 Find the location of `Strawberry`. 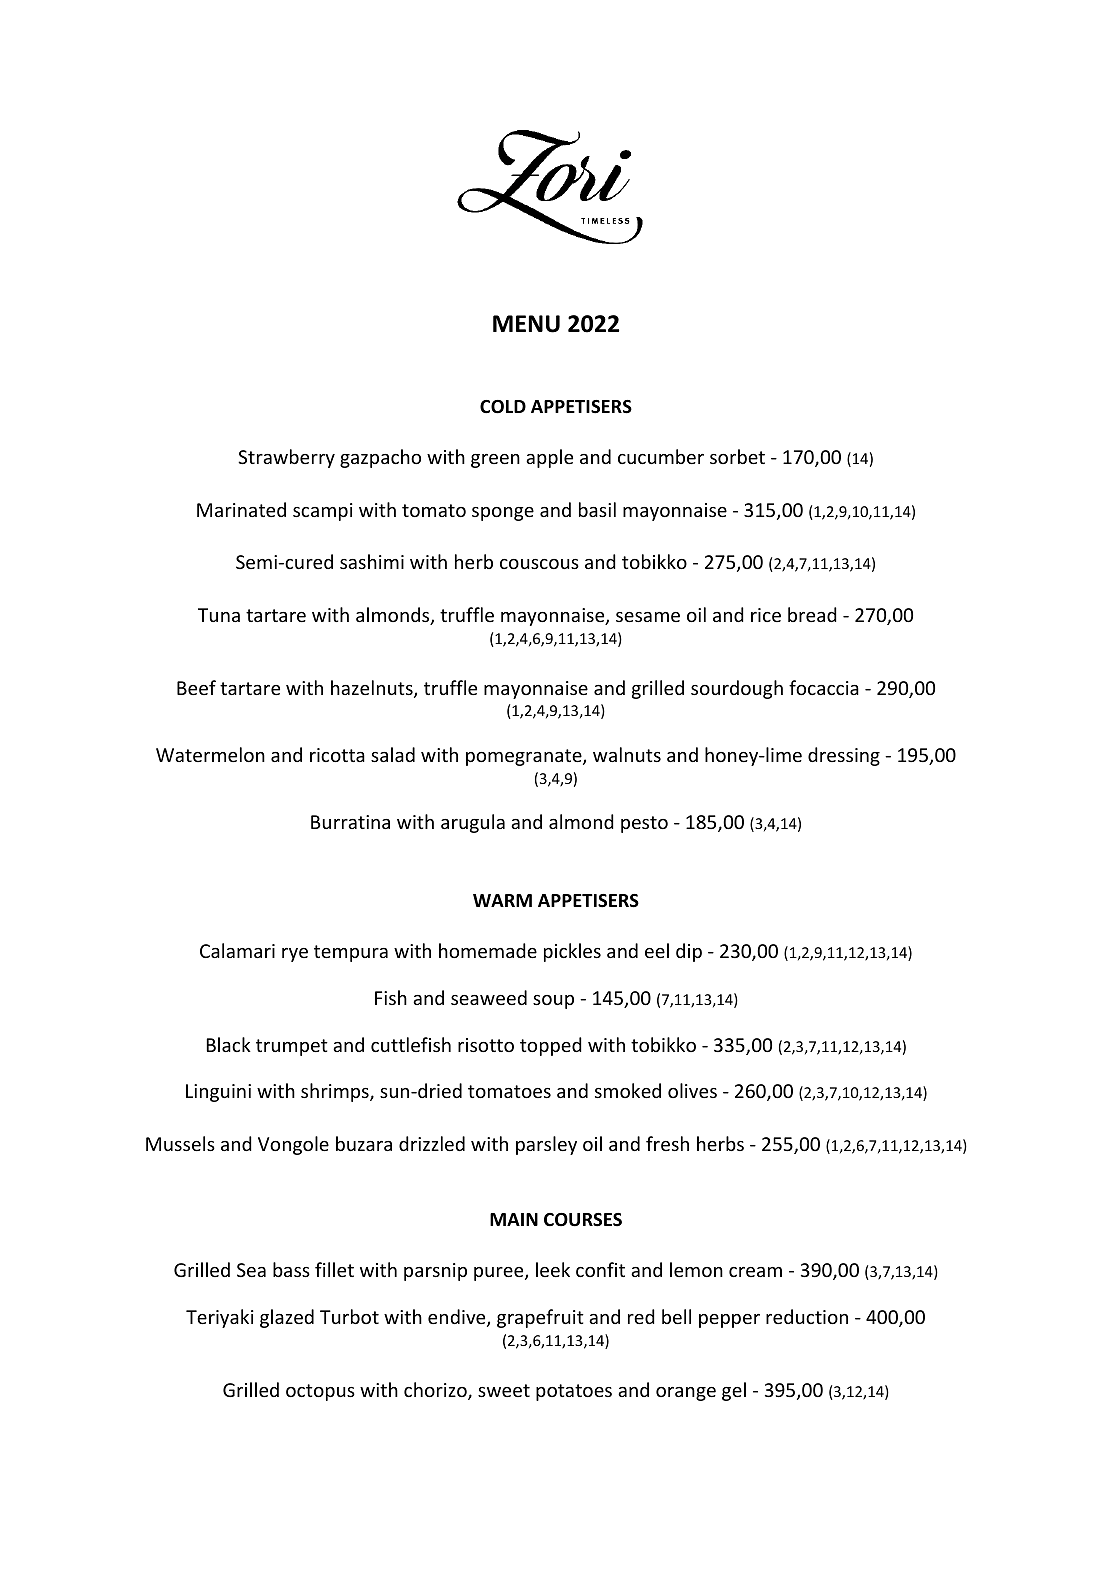

Strawberry is located at coordinates (286, 458).
